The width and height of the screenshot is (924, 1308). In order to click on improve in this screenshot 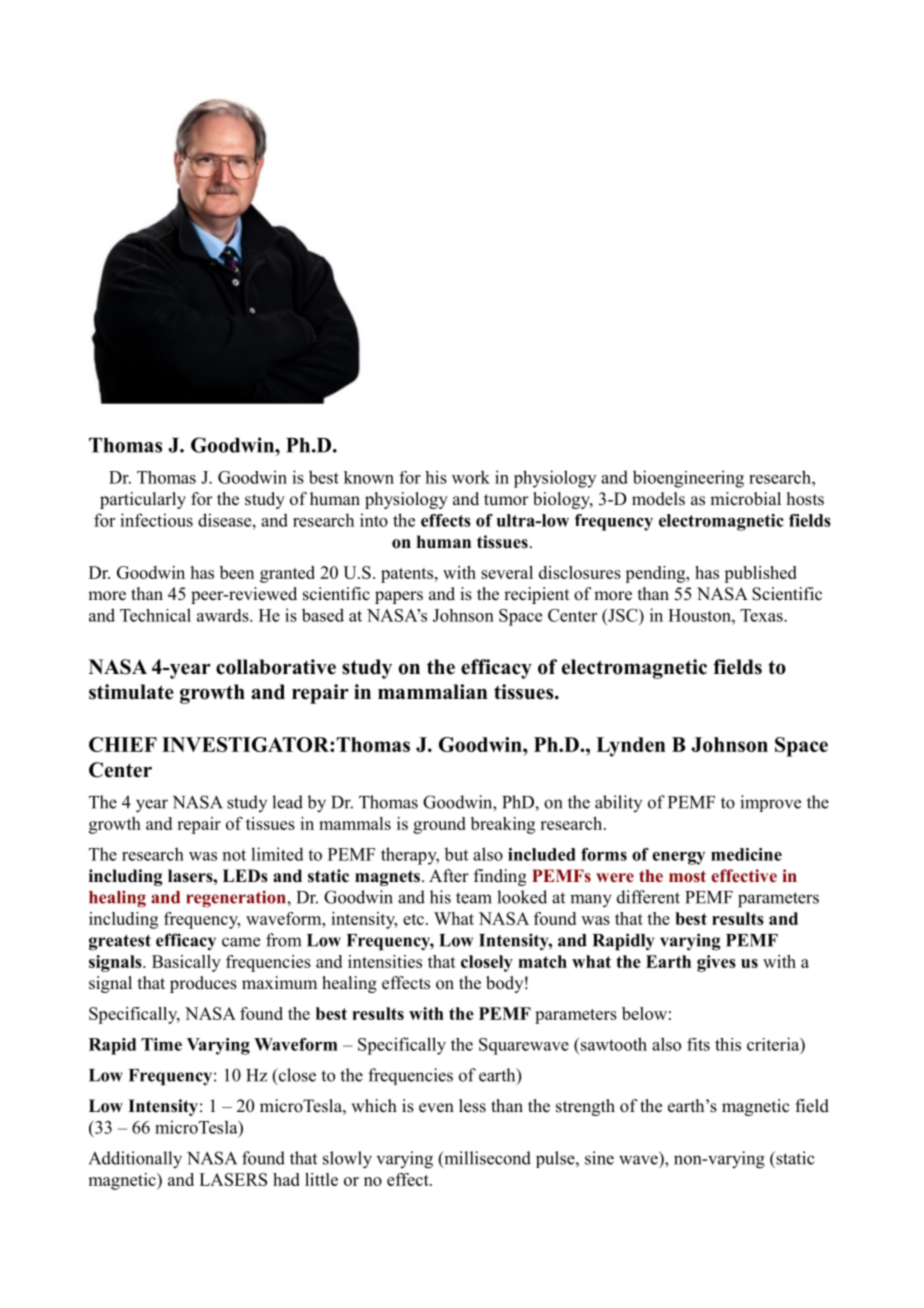, I will do `click(770, 803)`.
